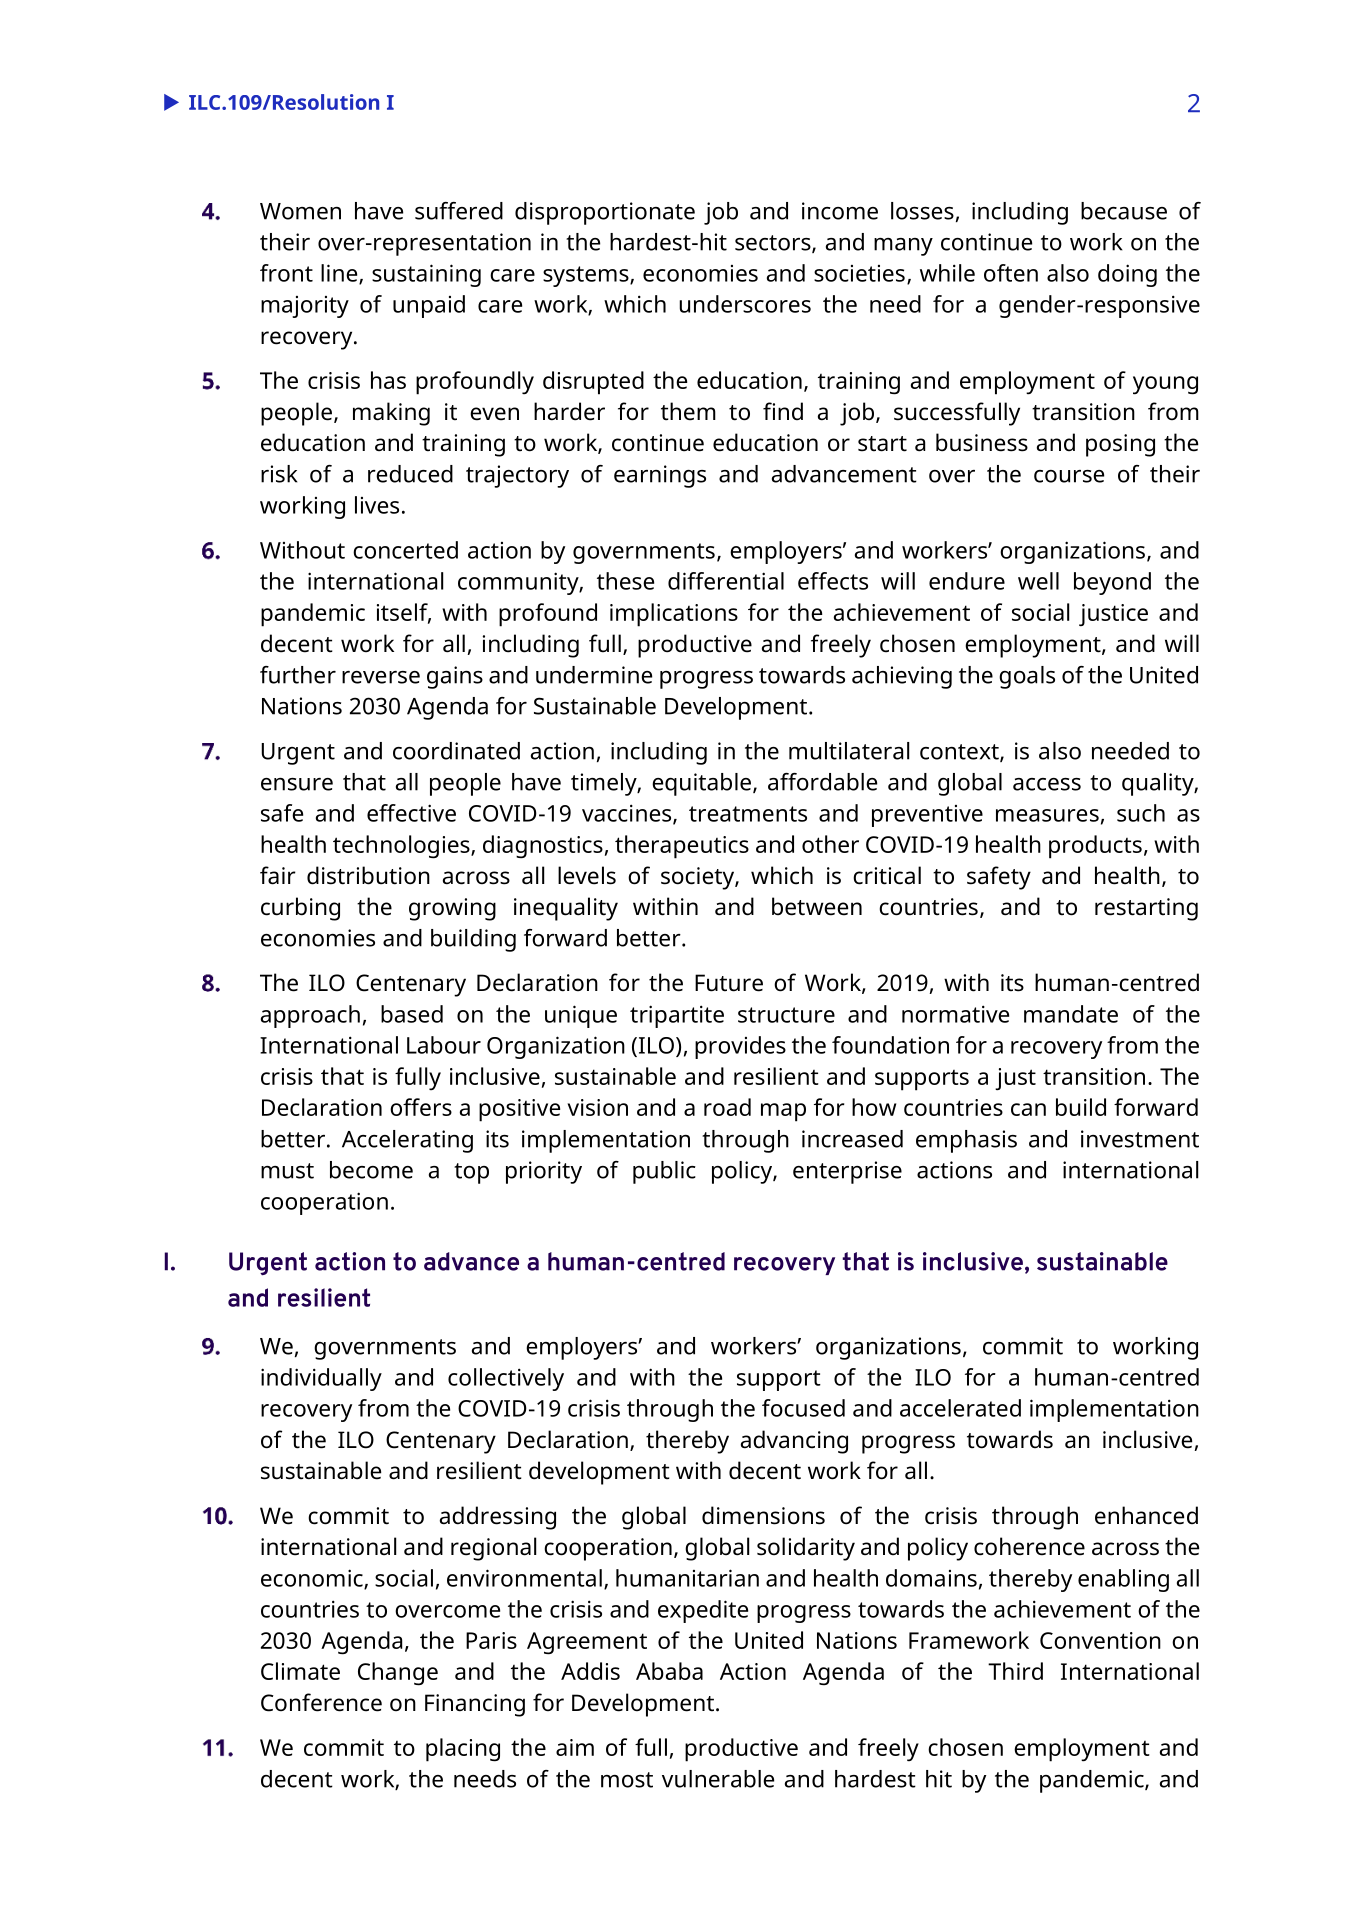 The height and width of the document is (1927, 1363). Describe the element at coordinates (426, 275) in the document. I see `sustaining` at that location.
